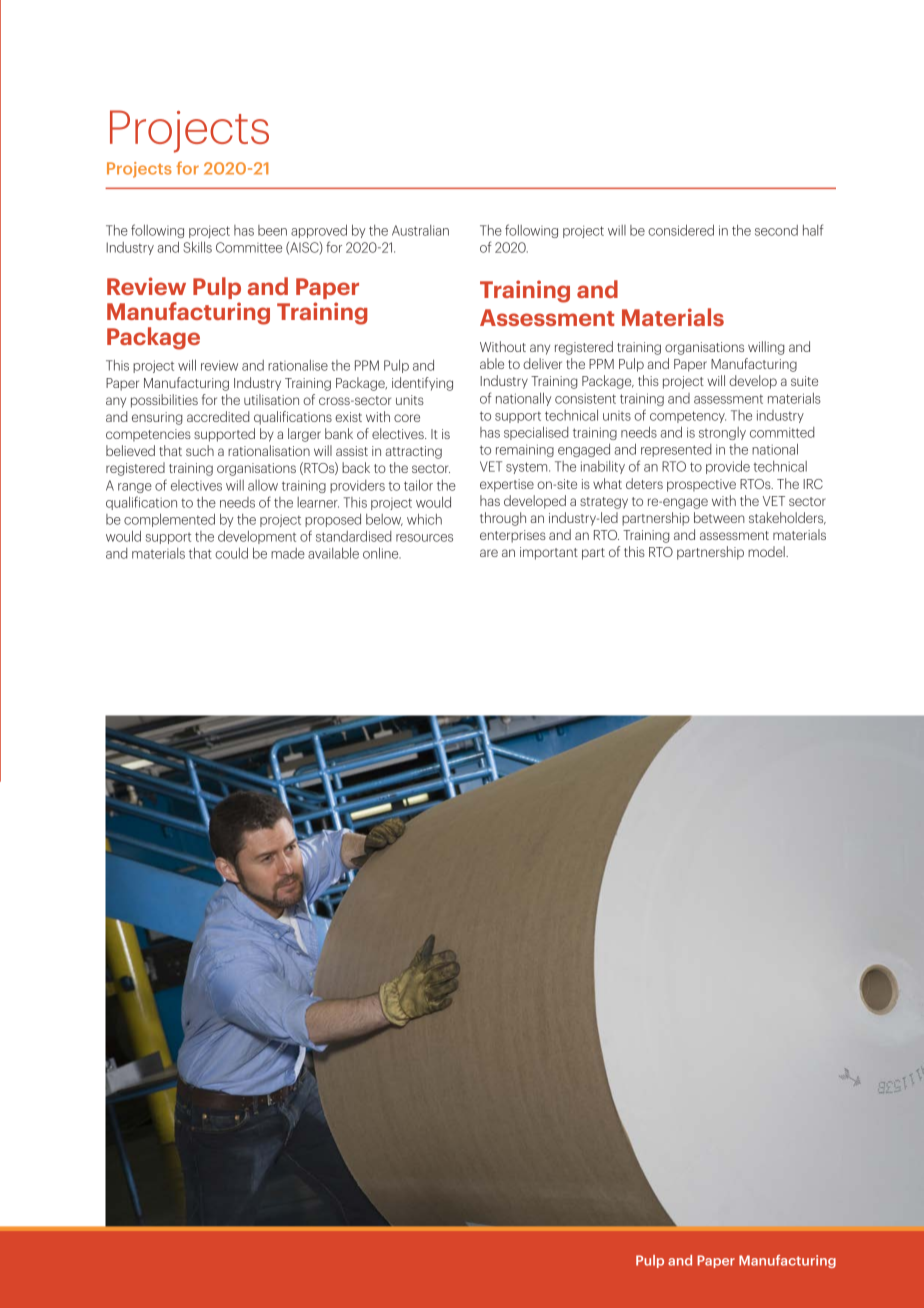  Describe the element at coordinates (722, 433) in the document. I see `strongly` at that location.
